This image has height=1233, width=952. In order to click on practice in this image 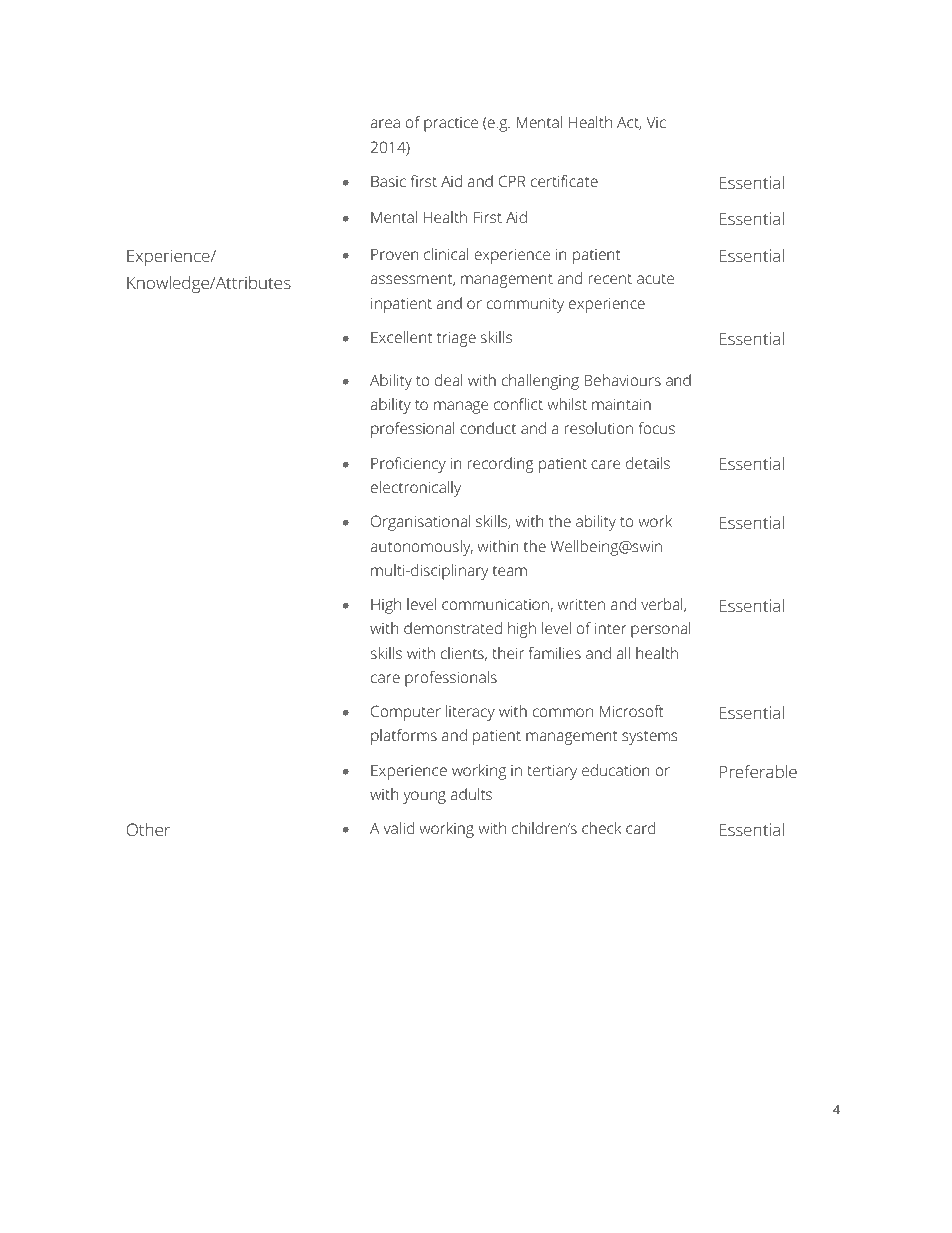, I will do `click(451, 124)`.
